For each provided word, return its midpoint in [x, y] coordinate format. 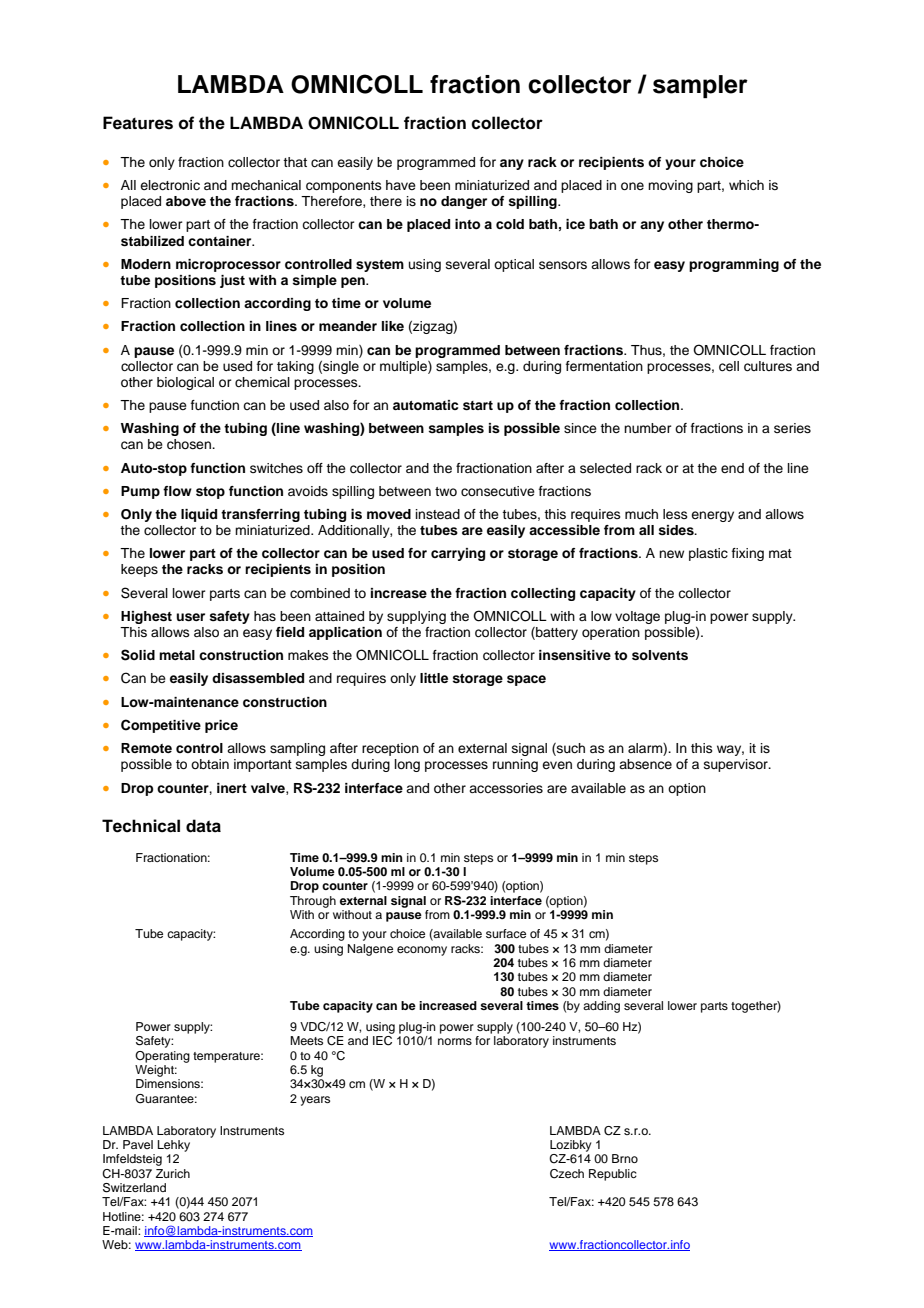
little [434, 678]
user [190, 617]
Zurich [173, 1173]
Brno [625, 1158]
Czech [567, 1174]
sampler [700, 86]
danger [464, 202]
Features [138, 123]
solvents [660, 655]
